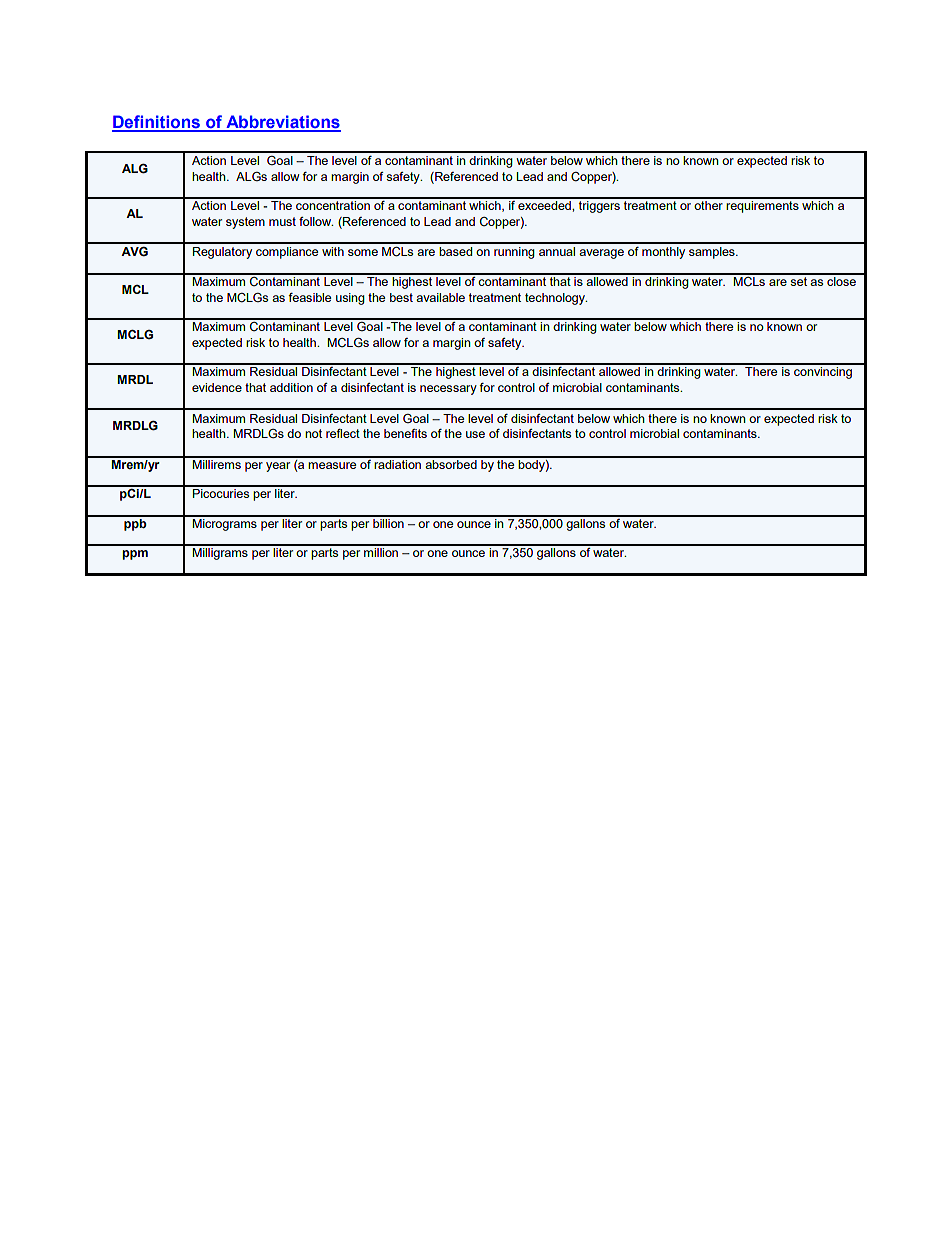 This document has height=1233, width=952. What do you see at coordinates (245, 223) in the document?
I see `system` at bounding box center [245, 223].
